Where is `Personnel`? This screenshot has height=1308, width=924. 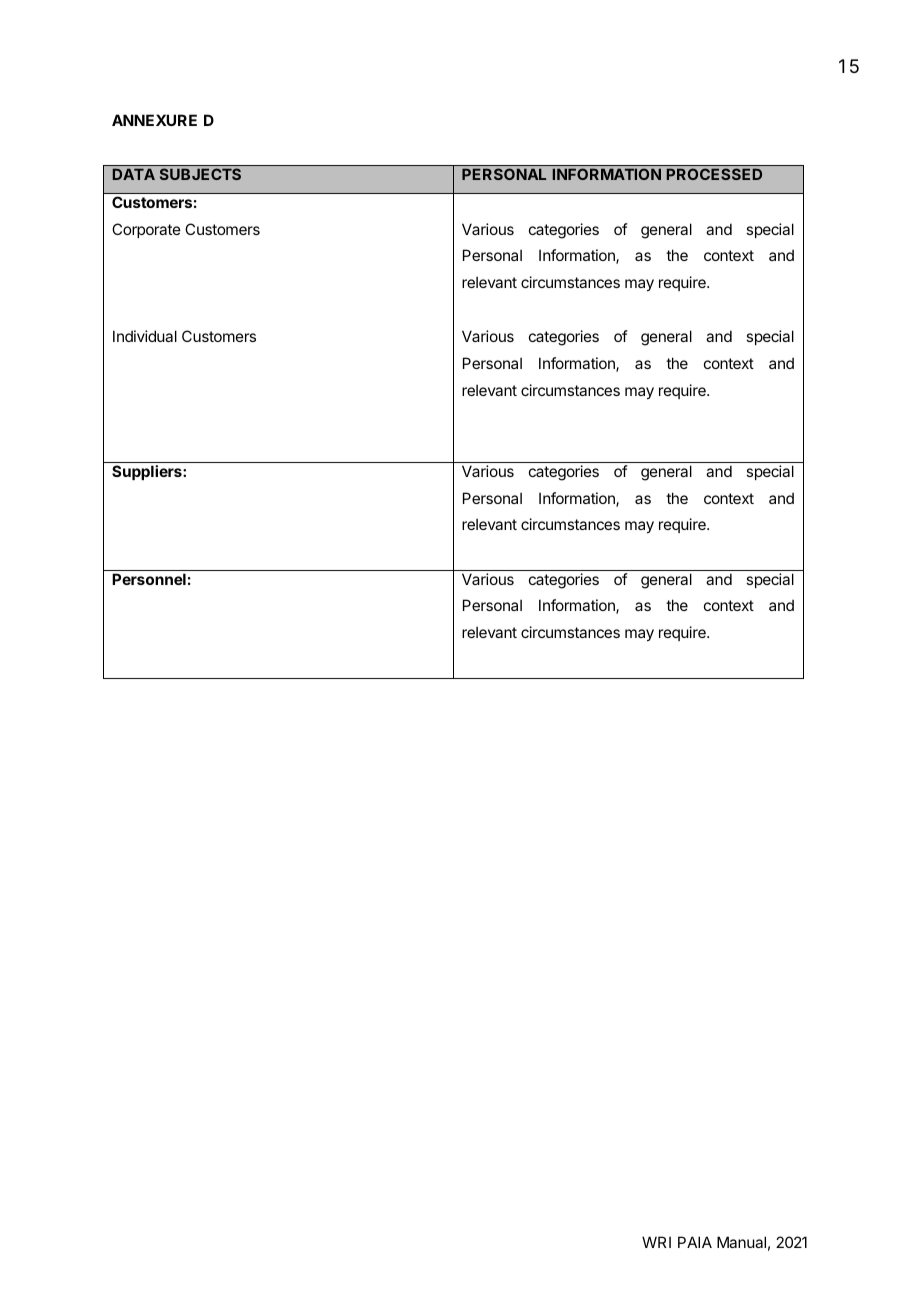
Personnel is located at coordinates (149, 579).
